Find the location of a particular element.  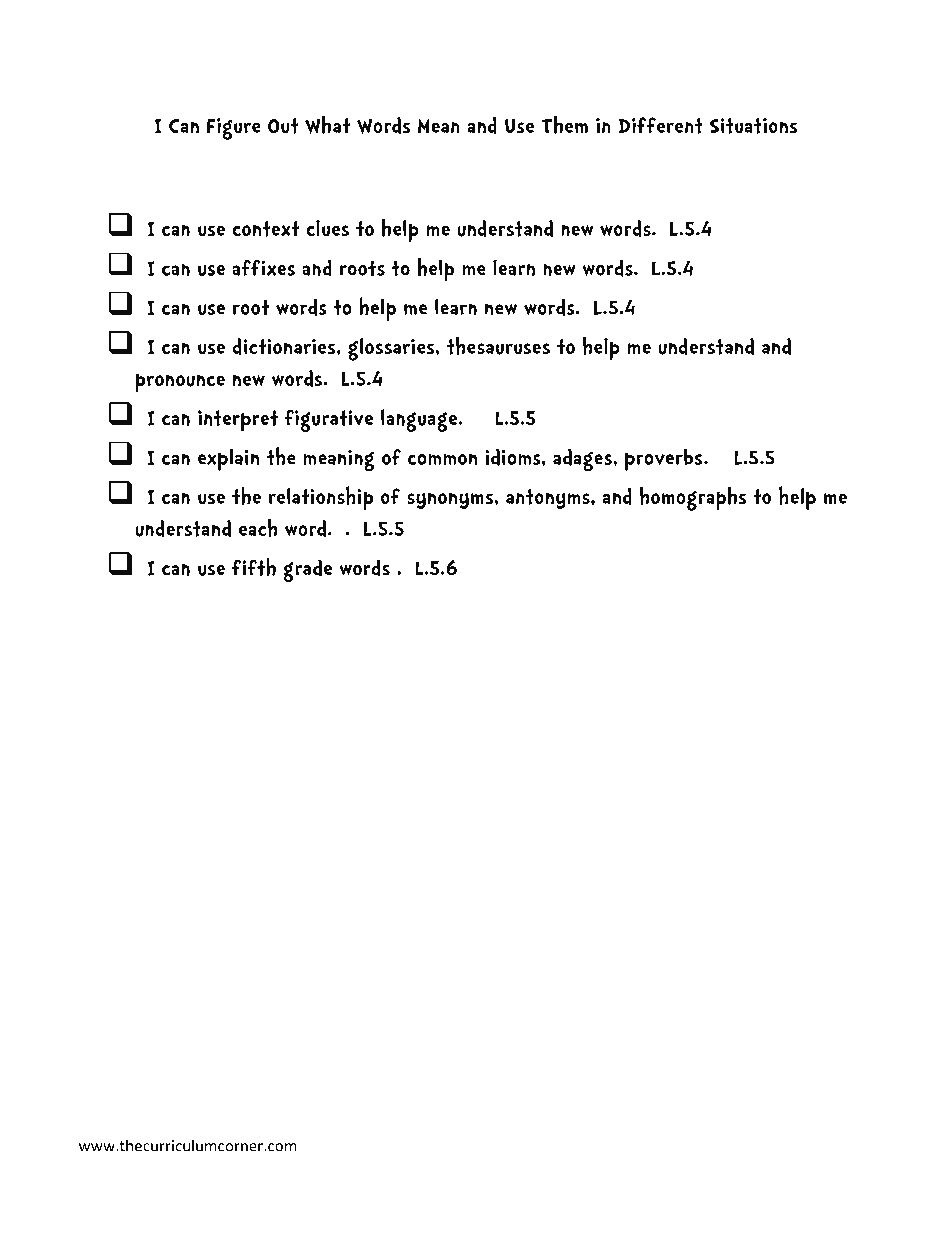

fifth is located at coordinates (254, 567).
